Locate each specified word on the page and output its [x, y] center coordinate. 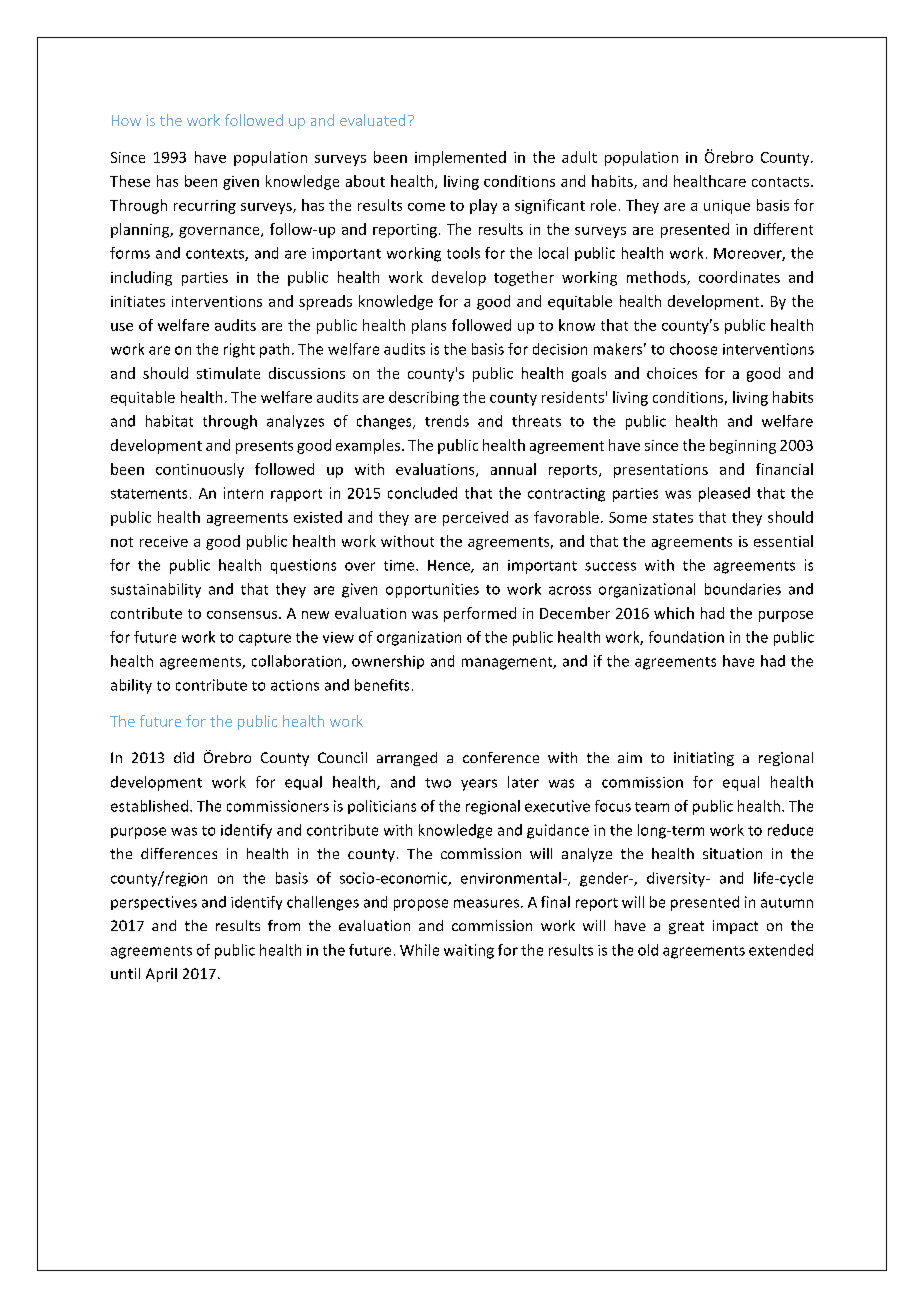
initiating [704, 759]
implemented [460, 158]
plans [429, 326]
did [184, 757]
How [126, 120]
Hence [450, 566]
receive [164, 541]
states [673, 518]
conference [501, 757]
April [161, 975]
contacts [782, 182]
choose [693, 349]
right [239, 350]
